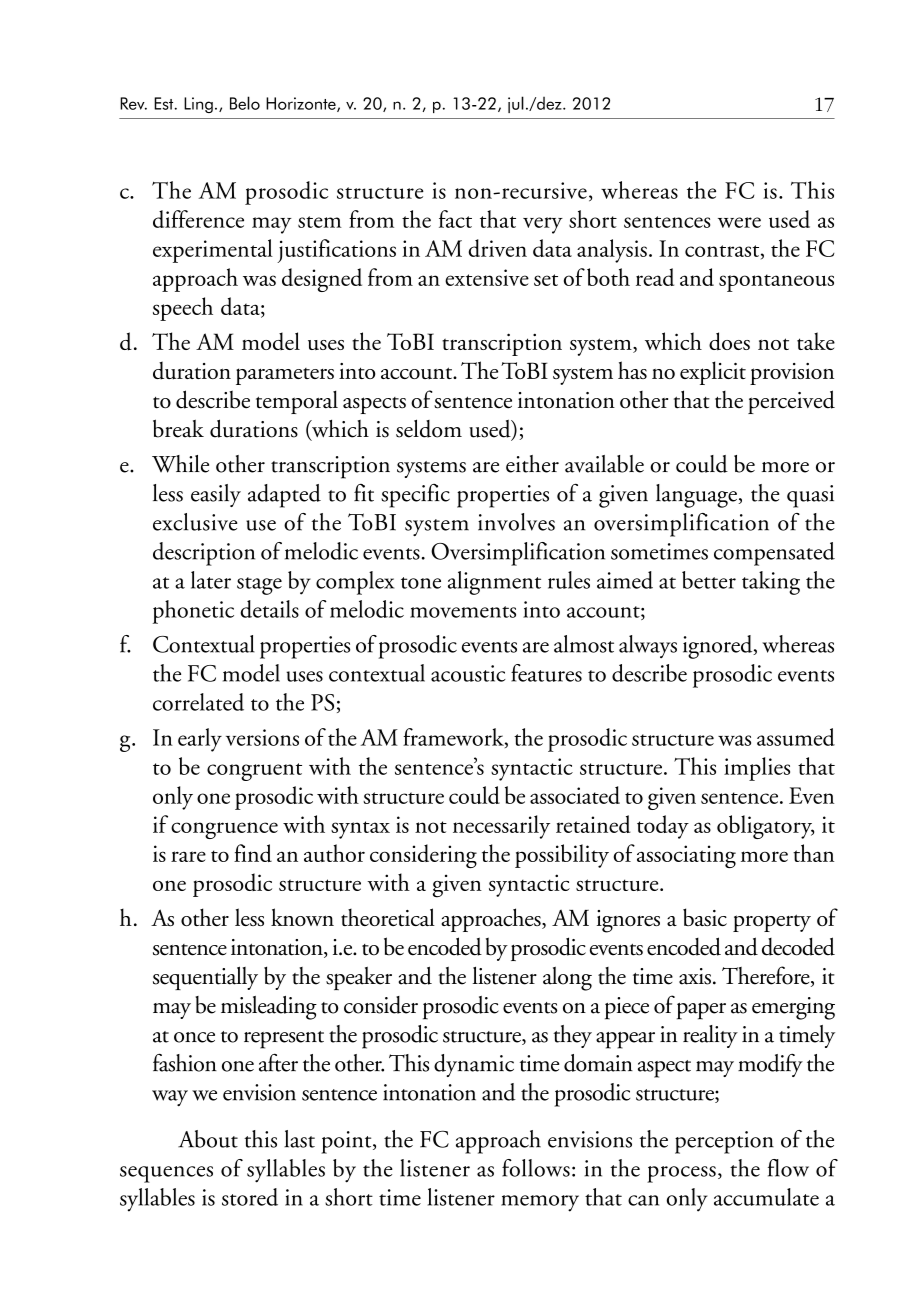 This document has height=1313, width=924. Describe the element at coordinates (178, 428) in the document. I see `break` at that location.
